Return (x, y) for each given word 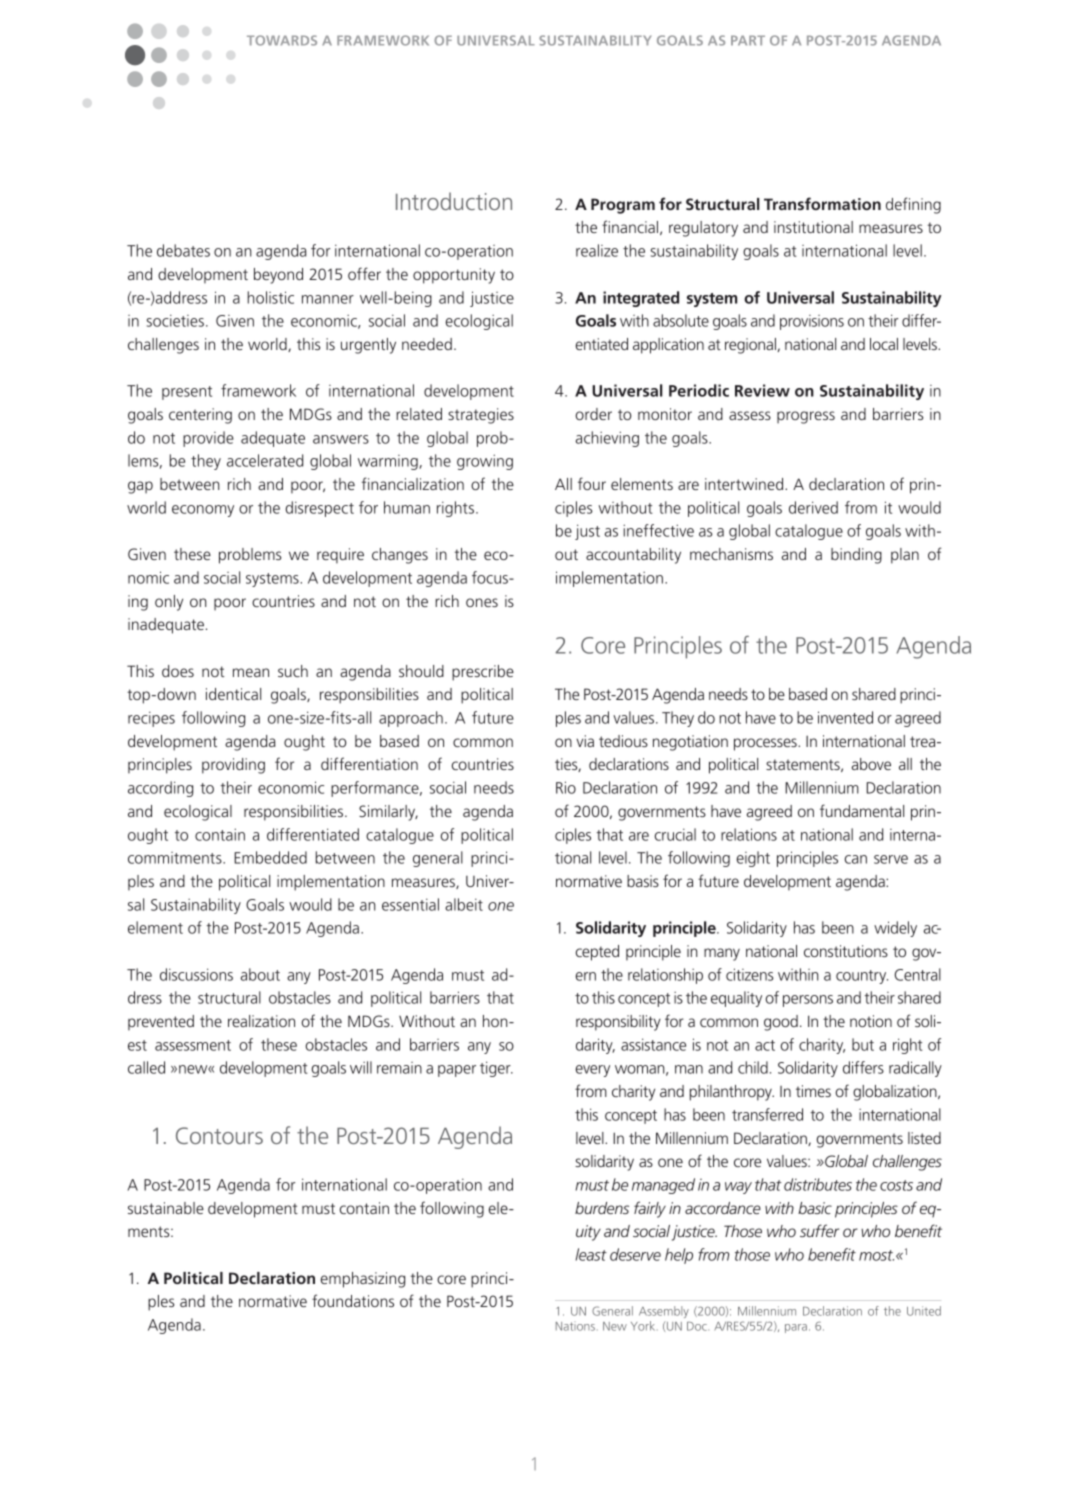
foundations (353, 1300)
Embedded (270, 857)
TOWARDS (282, 40)
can (856, 859)
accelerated (265, 460)
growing (485, 462)
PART (748, 40)
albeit (464, 904)
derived (813, 507)
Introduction (454, 201)
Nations (575, 1326)
